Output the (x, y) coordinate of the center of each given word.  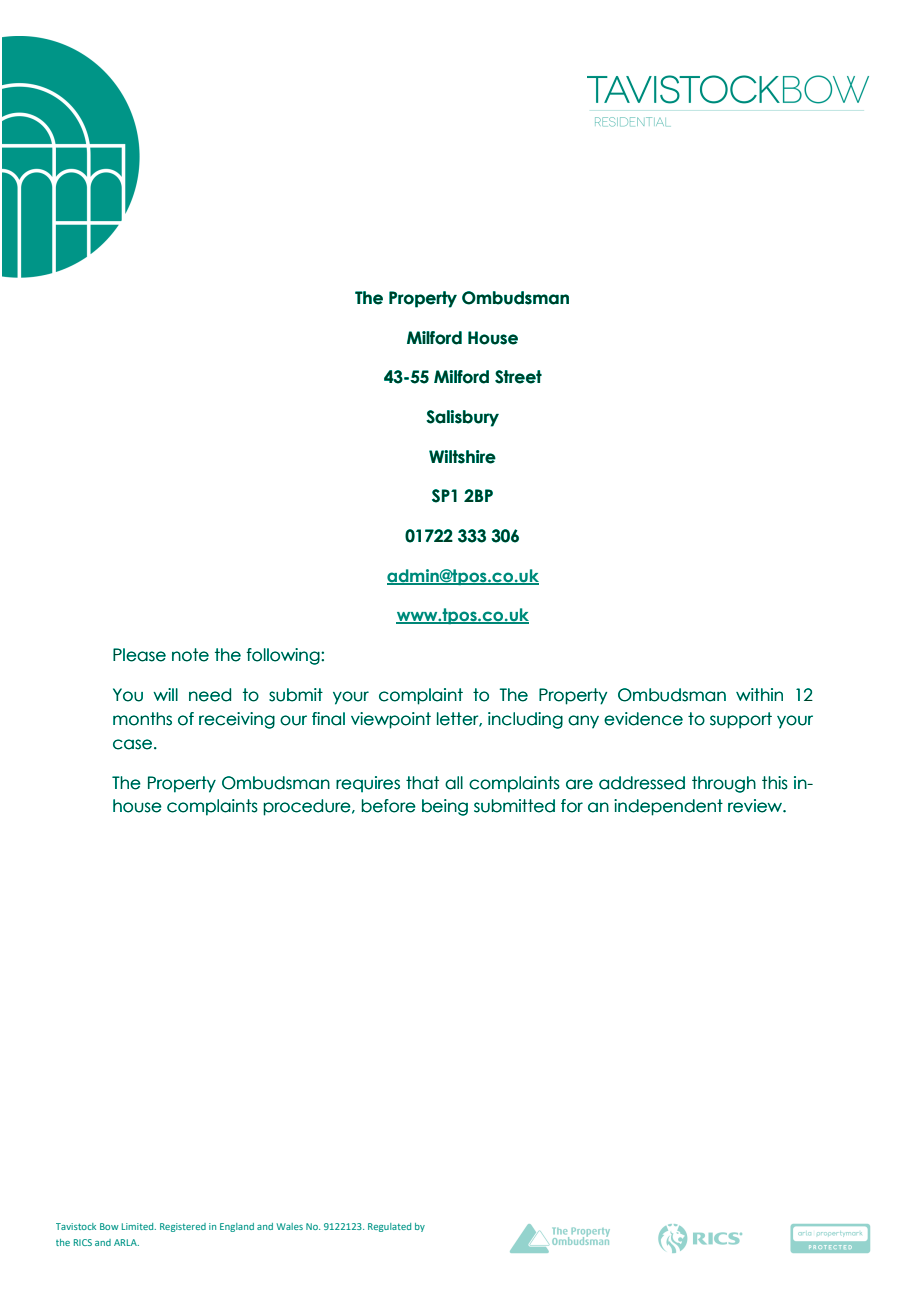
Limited (139, 1226)
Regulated (389, 1227)
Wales (289, 1226)
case (134, 744)
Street (518, 377)
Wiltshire (462, 457)
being (445, 807)
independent (668, 807)
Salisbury (462, 418)
